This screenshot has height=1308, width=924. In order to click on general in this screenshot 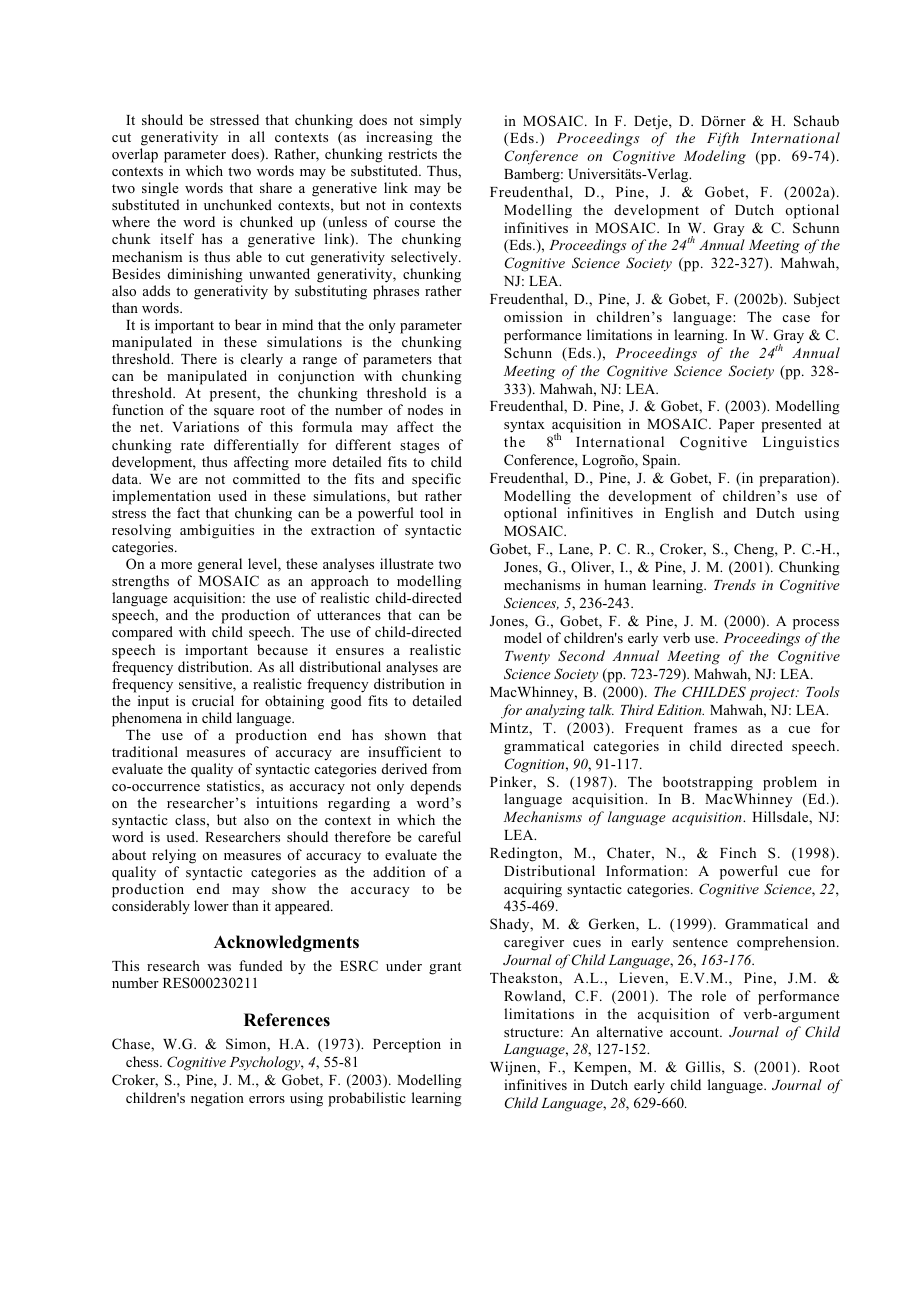, I will do `click(220, 565)`.
